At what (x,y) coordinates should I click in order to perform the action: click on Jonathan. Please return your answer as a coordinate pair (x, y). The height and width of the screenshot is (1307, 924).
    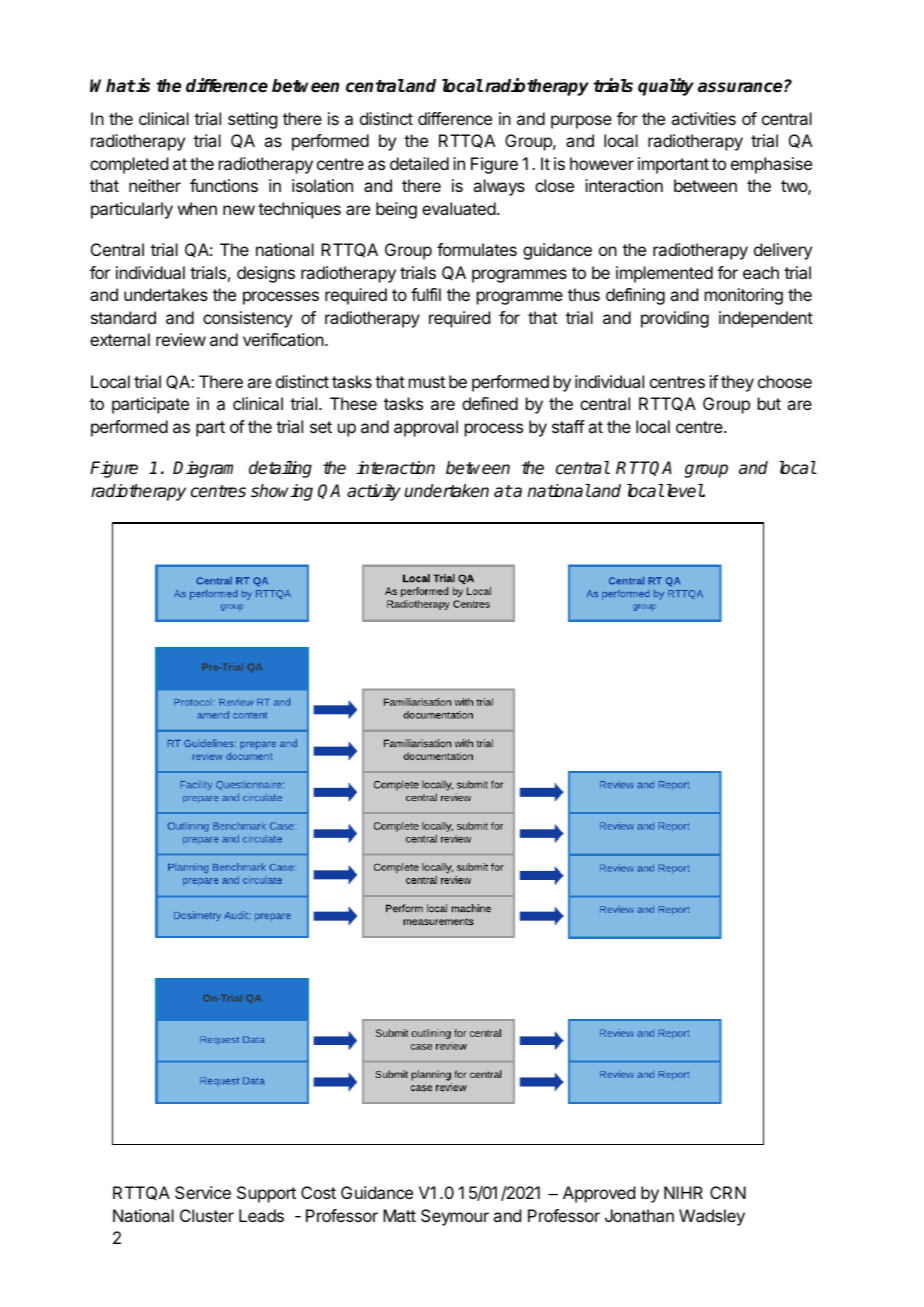
    Looking at the image, I should click on (639, 1215).
